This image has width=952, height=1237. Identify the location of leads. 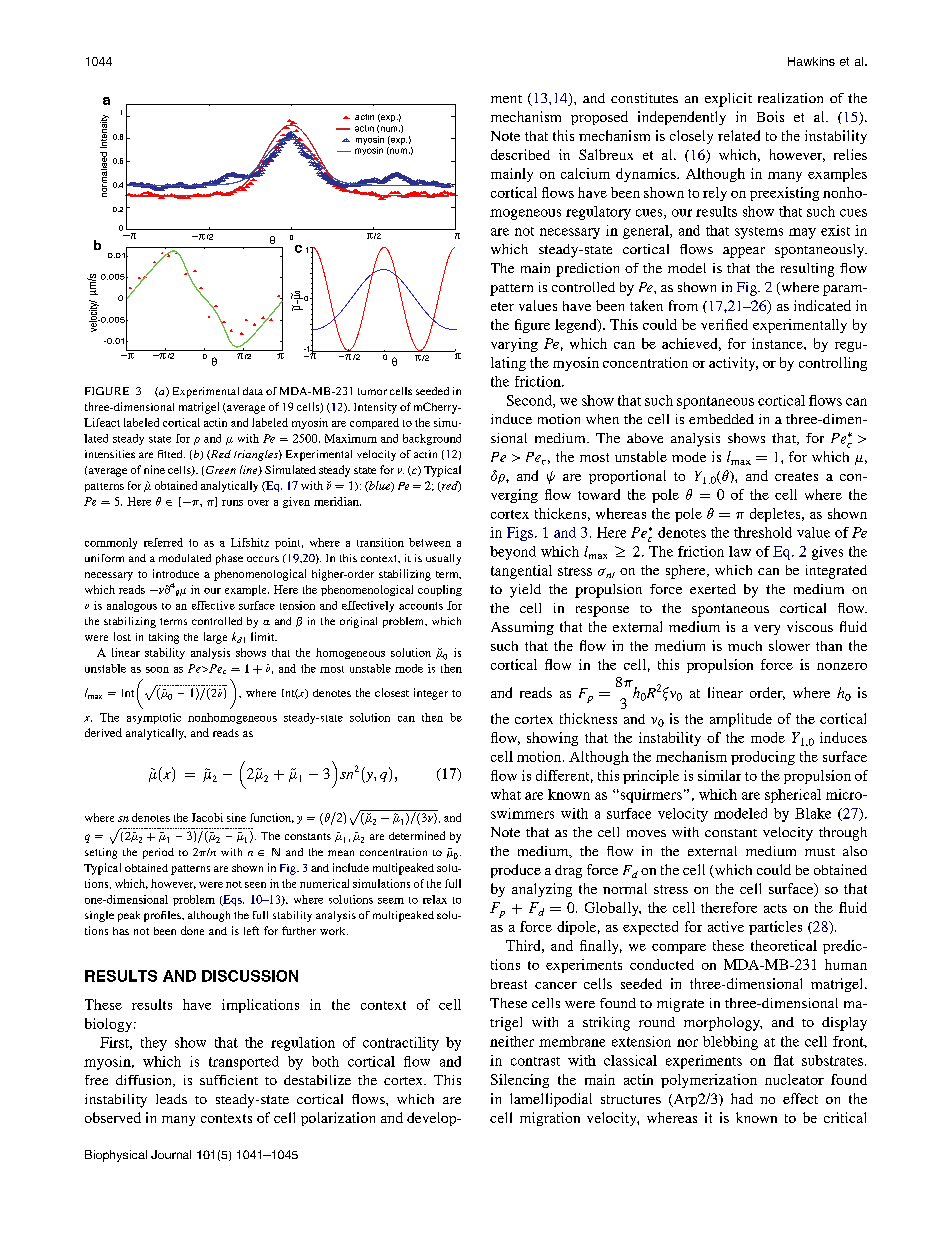
(171, 1099).
